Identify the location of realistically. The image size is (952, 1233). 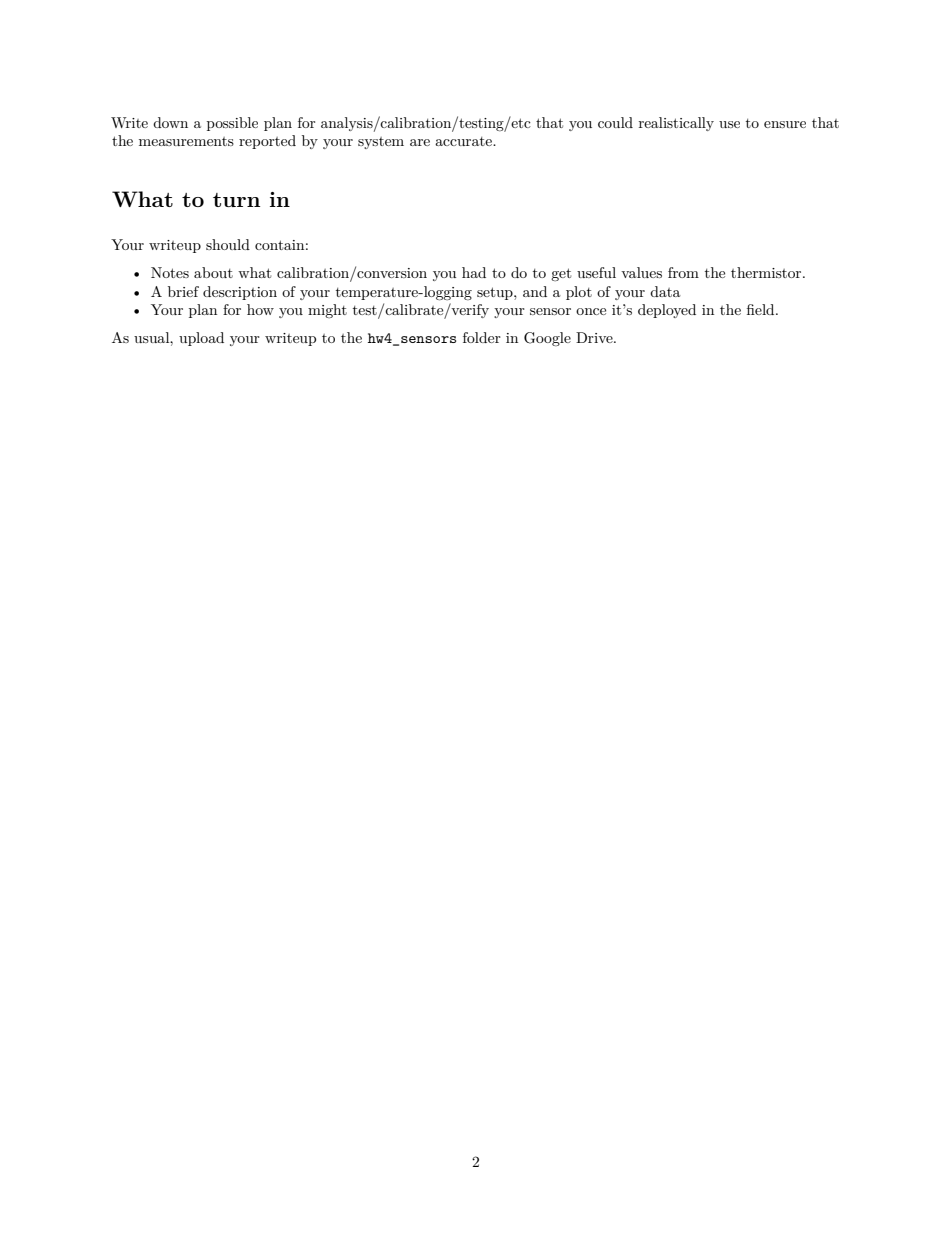
(676, 124).
